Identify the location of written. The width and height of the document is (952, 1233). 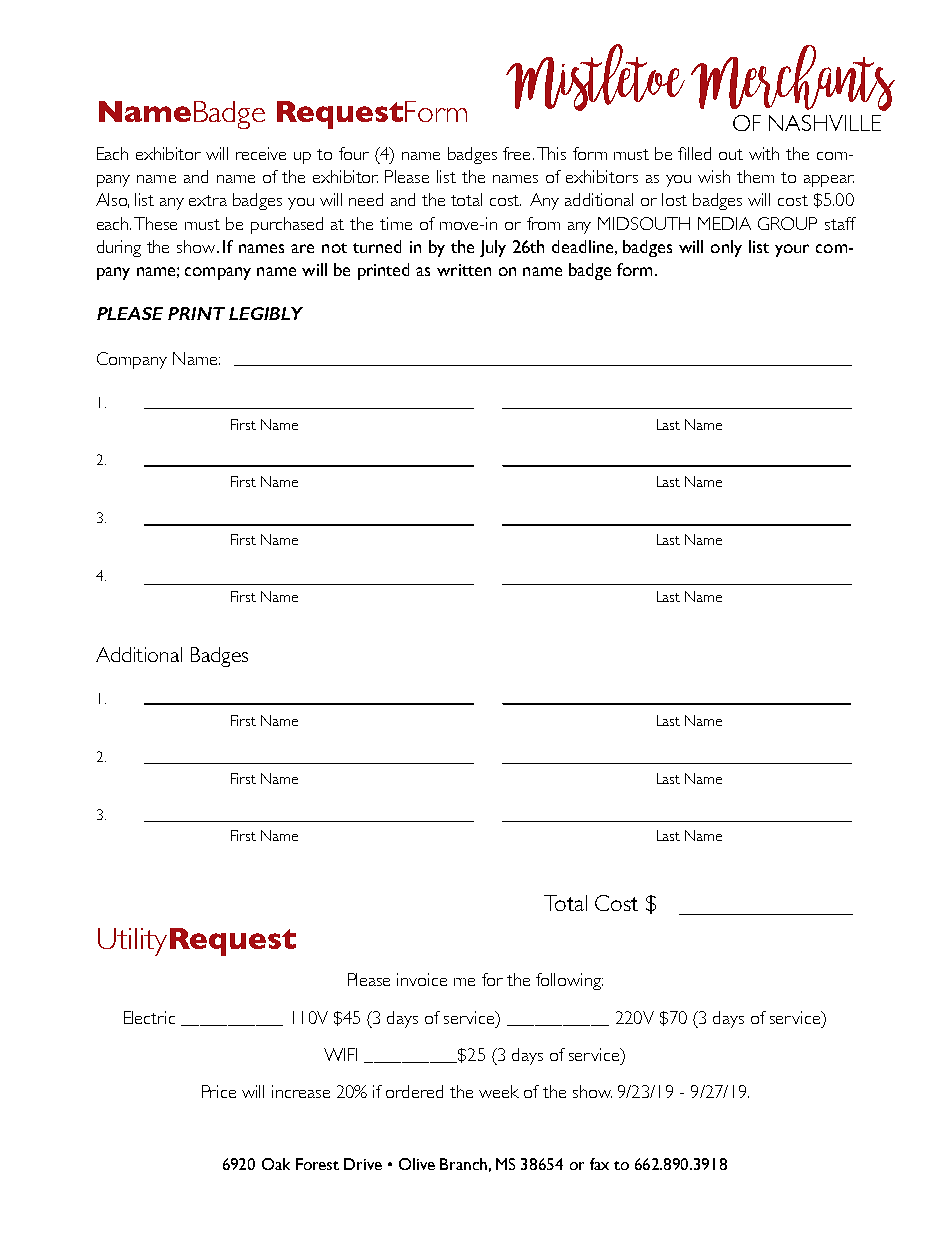
(464, 270).
